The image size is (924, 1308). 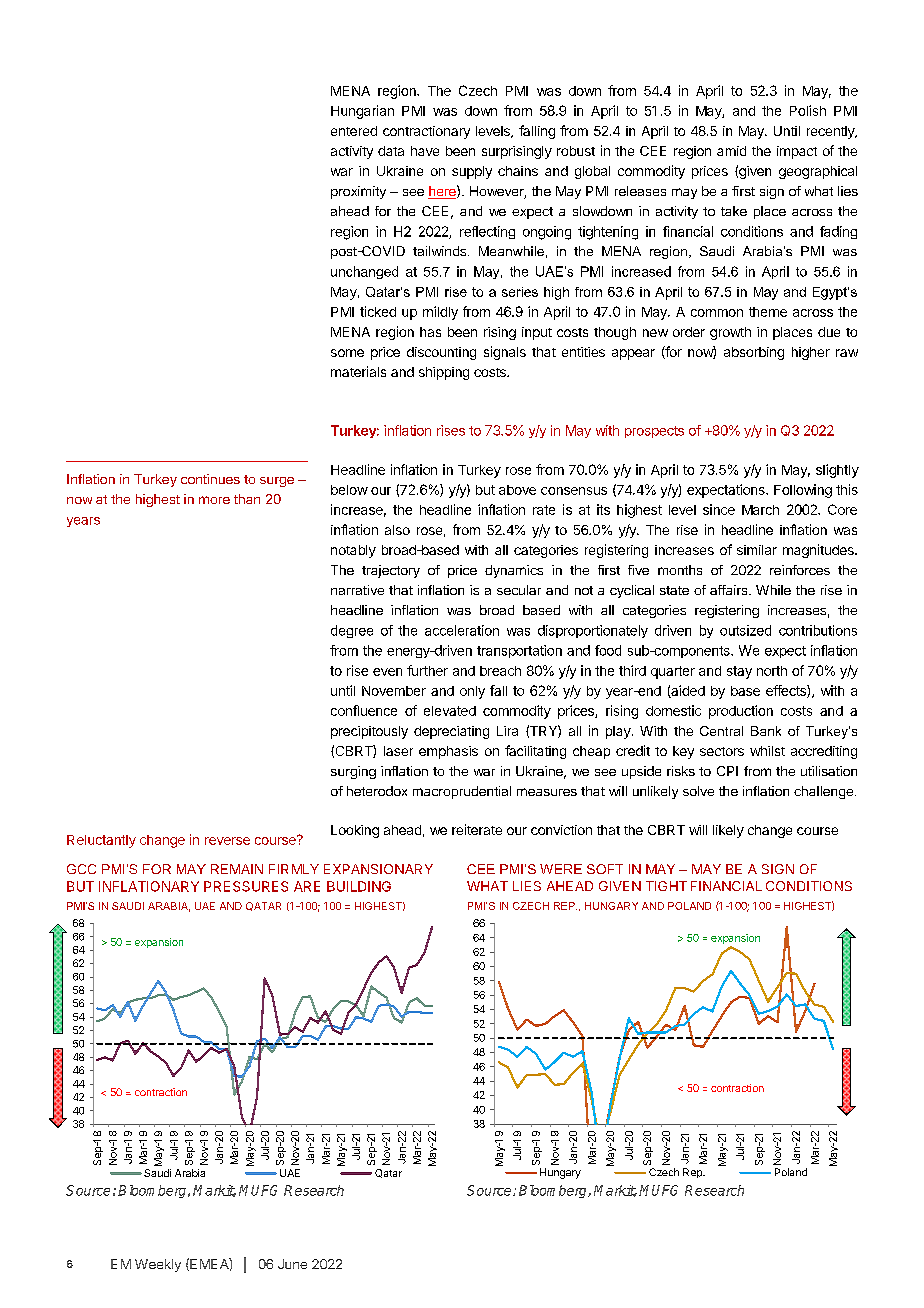 What do you see at coordinates (754, 353) in the document?
I see `absorbing` at bounding box center [754, 353].
